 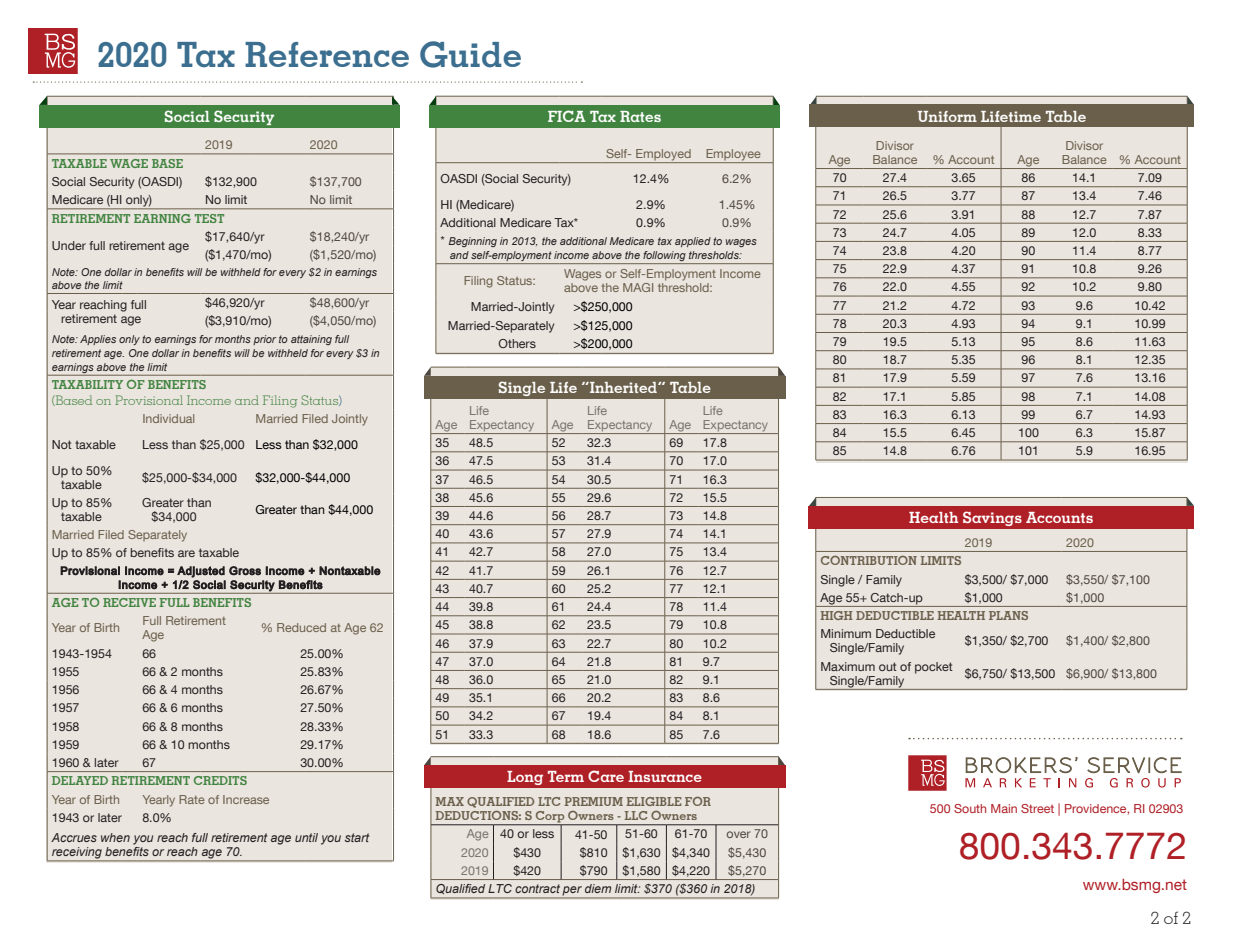 I want to click on Others, so click(x=517, y=343).
